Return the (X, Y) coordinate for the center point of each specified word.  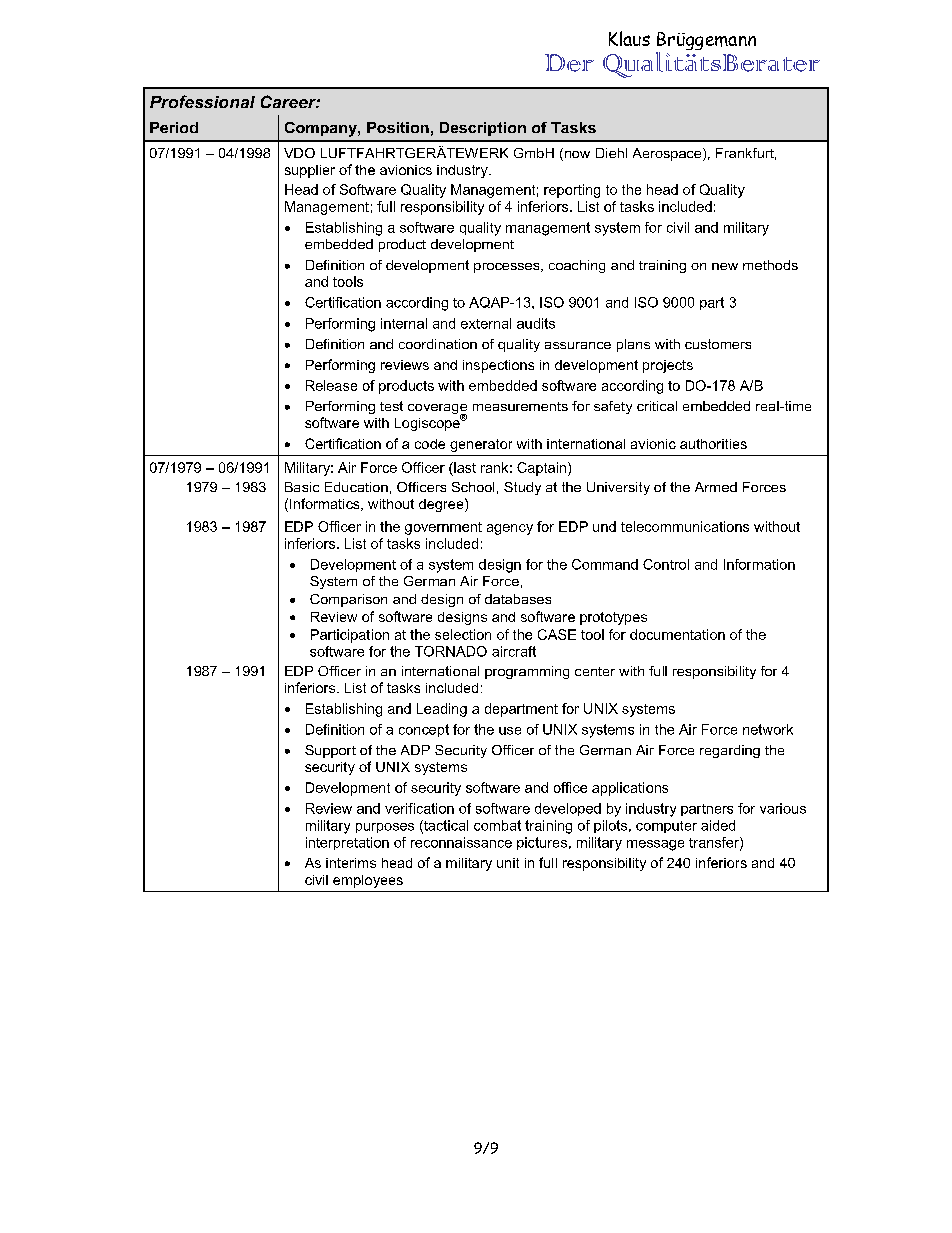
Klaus (629, 38)
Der (569, 63)
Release (331, 385)
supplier (310, 171)
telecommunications (685, 526)
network (768, 729)
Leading (442, 710)
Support (330, 751)
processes (508, 268)
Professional (202, 101)
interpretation (347, 843)
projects (668, 366)
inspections (498, 366)
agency (510, 529)
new (725, 266)
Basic (302, 487)
